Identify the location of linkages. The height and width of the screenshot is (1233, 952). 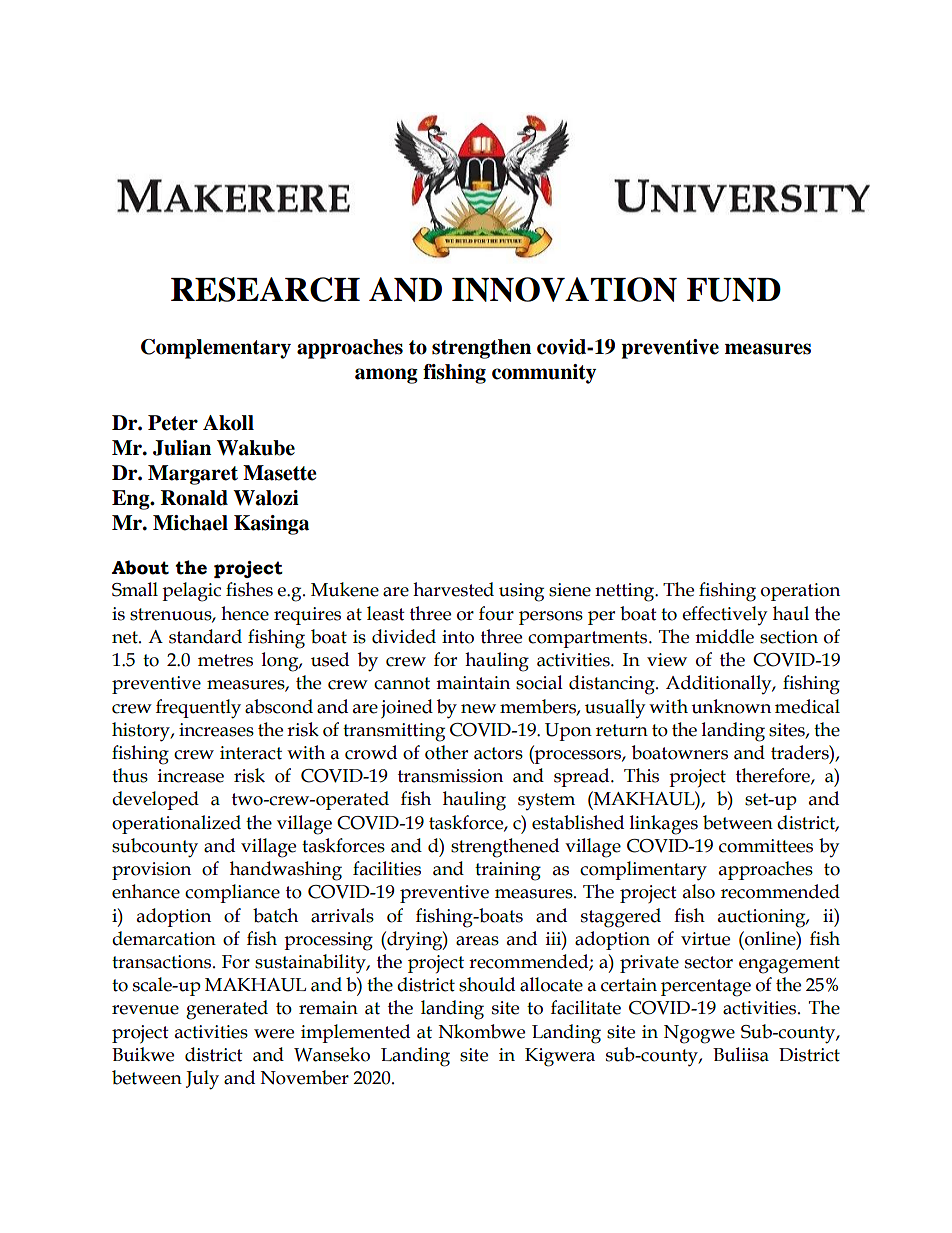
(664, 825).
